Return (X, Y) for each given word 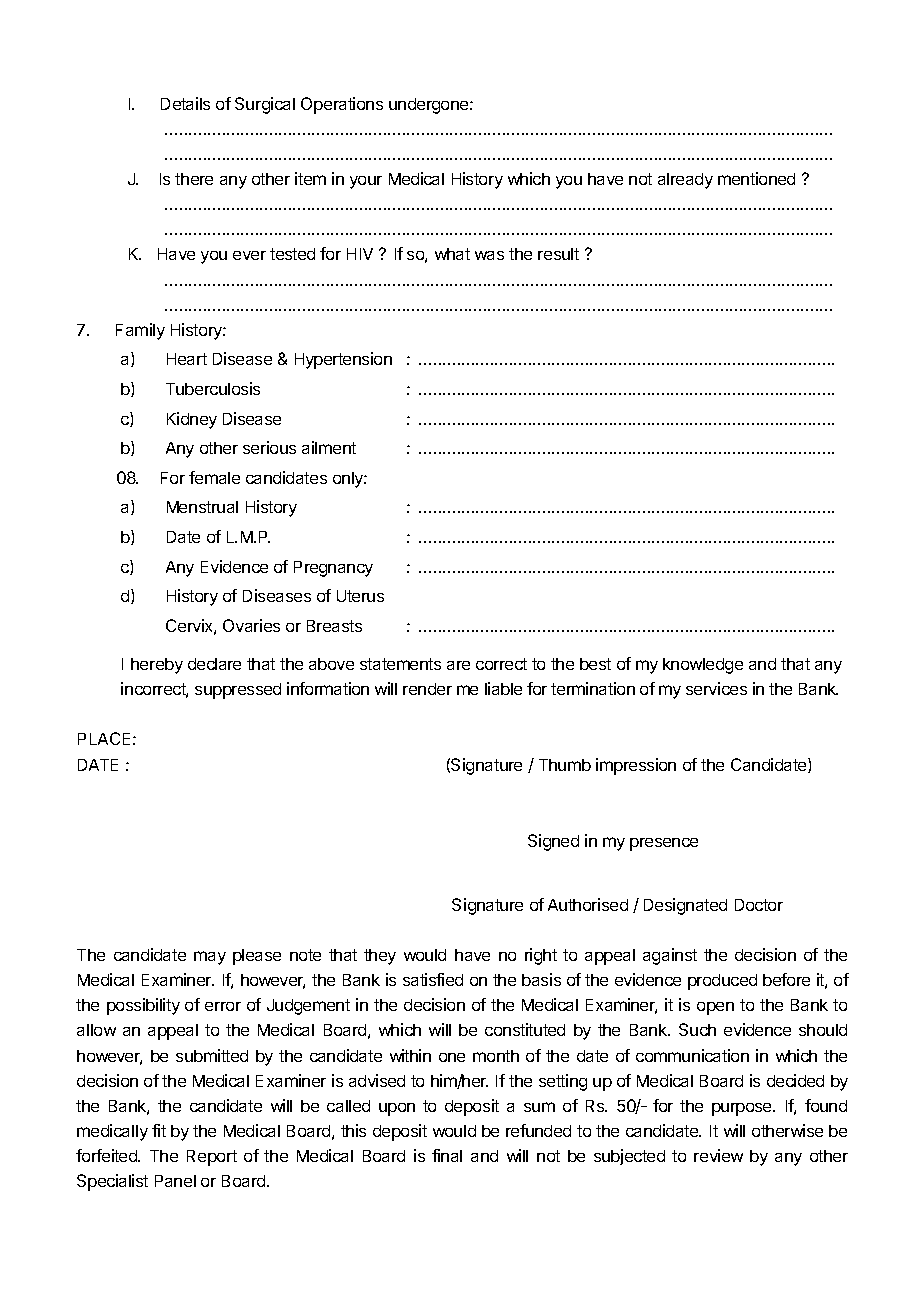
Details (185, 103)
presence (664, 844)
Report (212, 1158)
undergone (430, 106)
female (214, 477)
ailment (329, 447)
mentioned (756, 178)
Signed (553, 842)
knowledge (703, 666)
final (447, 1155)
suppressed (238, 691)
